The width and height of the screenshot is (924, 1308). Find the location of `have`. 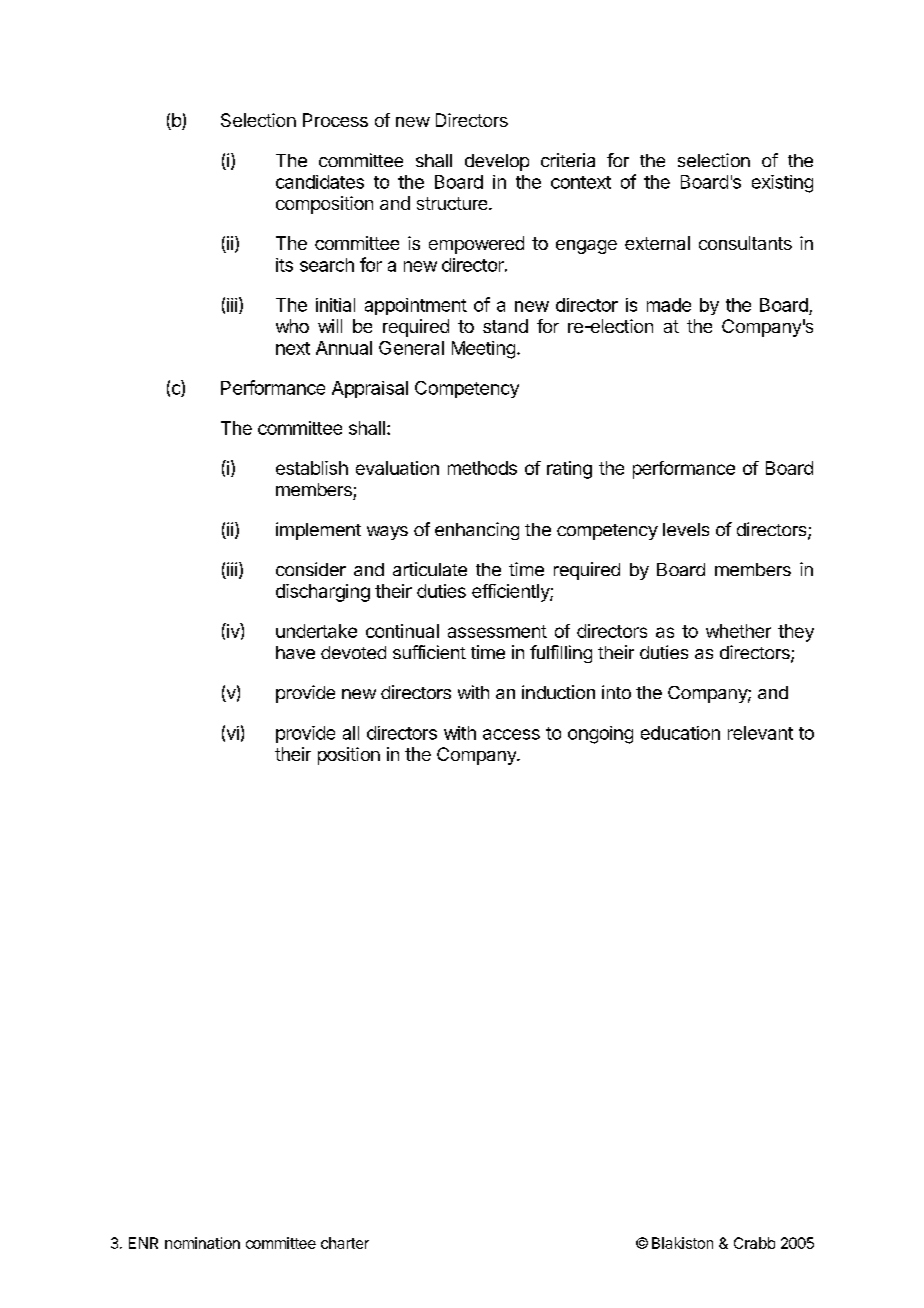

have is located at coordinates (295, 652).
